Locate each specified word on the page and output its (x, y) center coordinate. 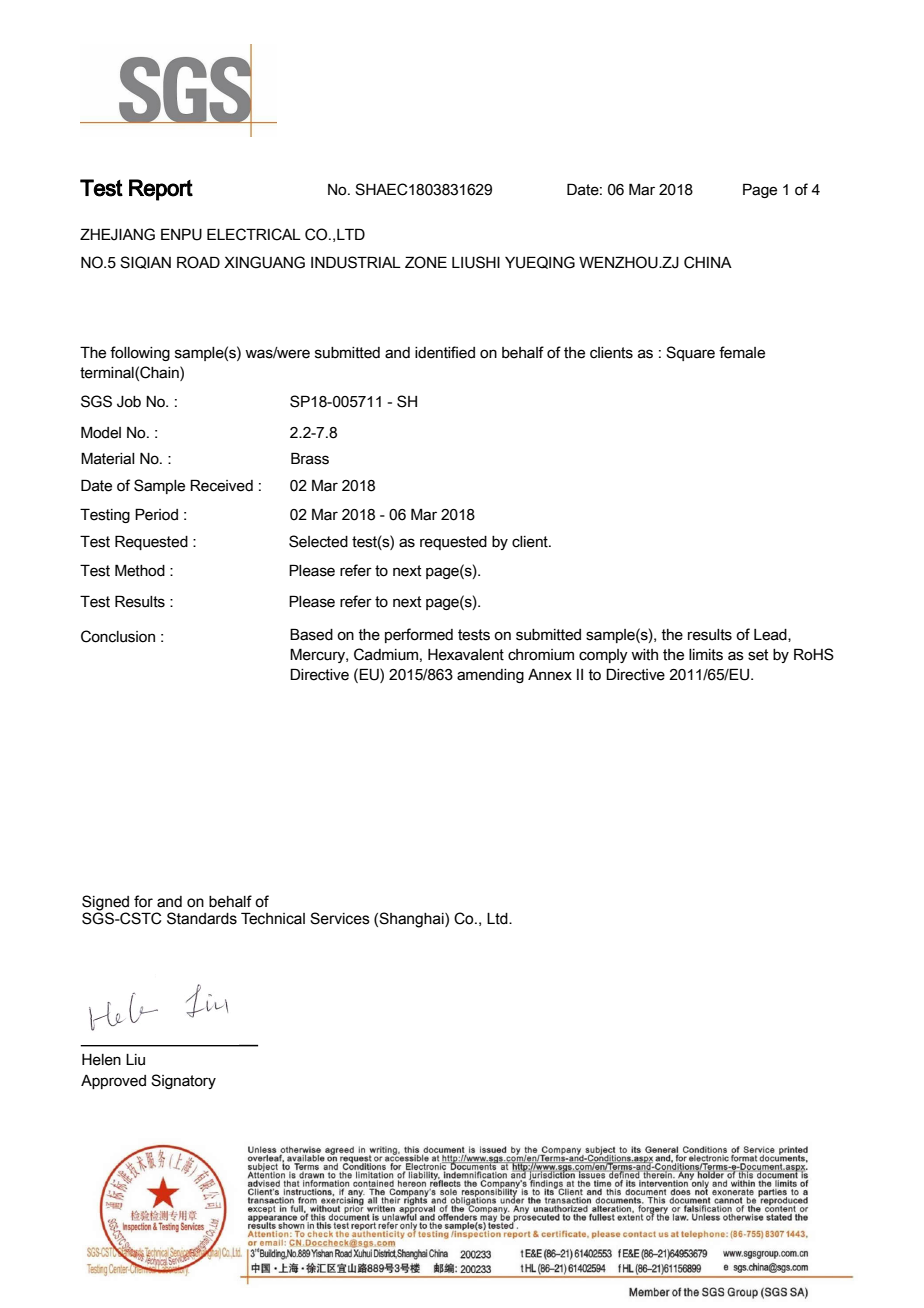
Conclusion (118, 636)
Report (161, 190)
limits (706, 655)
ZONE (426, 262)
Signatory (183, 1081)
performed (419, 635)
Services (340, 918)
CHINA (708, 262)
